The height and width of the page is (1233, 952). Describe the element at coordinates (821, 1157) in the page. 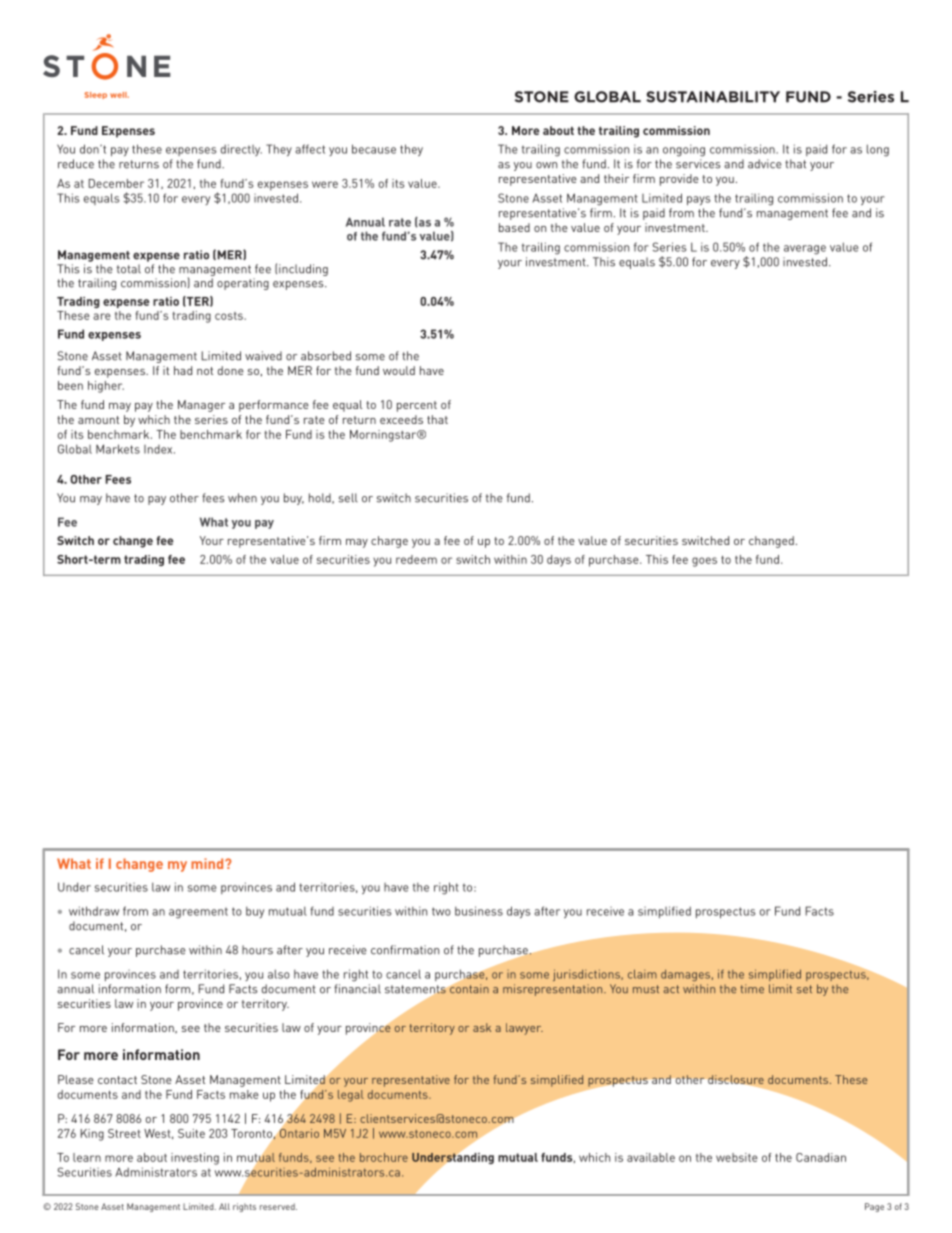

I see `Canadian` at that location.
